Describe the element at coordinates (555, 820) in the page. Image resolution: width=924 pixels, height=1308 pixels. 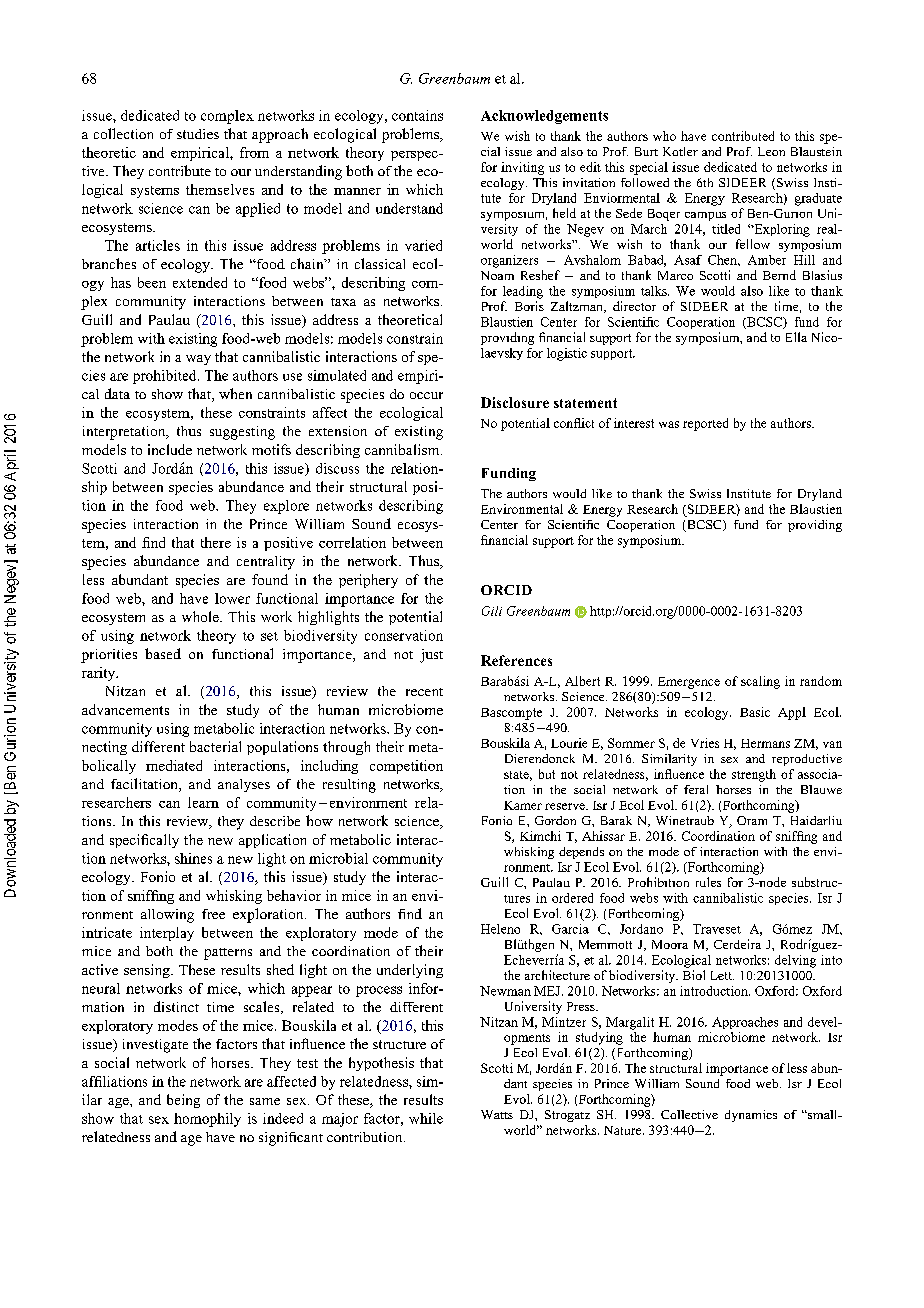
I see `Gordon` at that location.
